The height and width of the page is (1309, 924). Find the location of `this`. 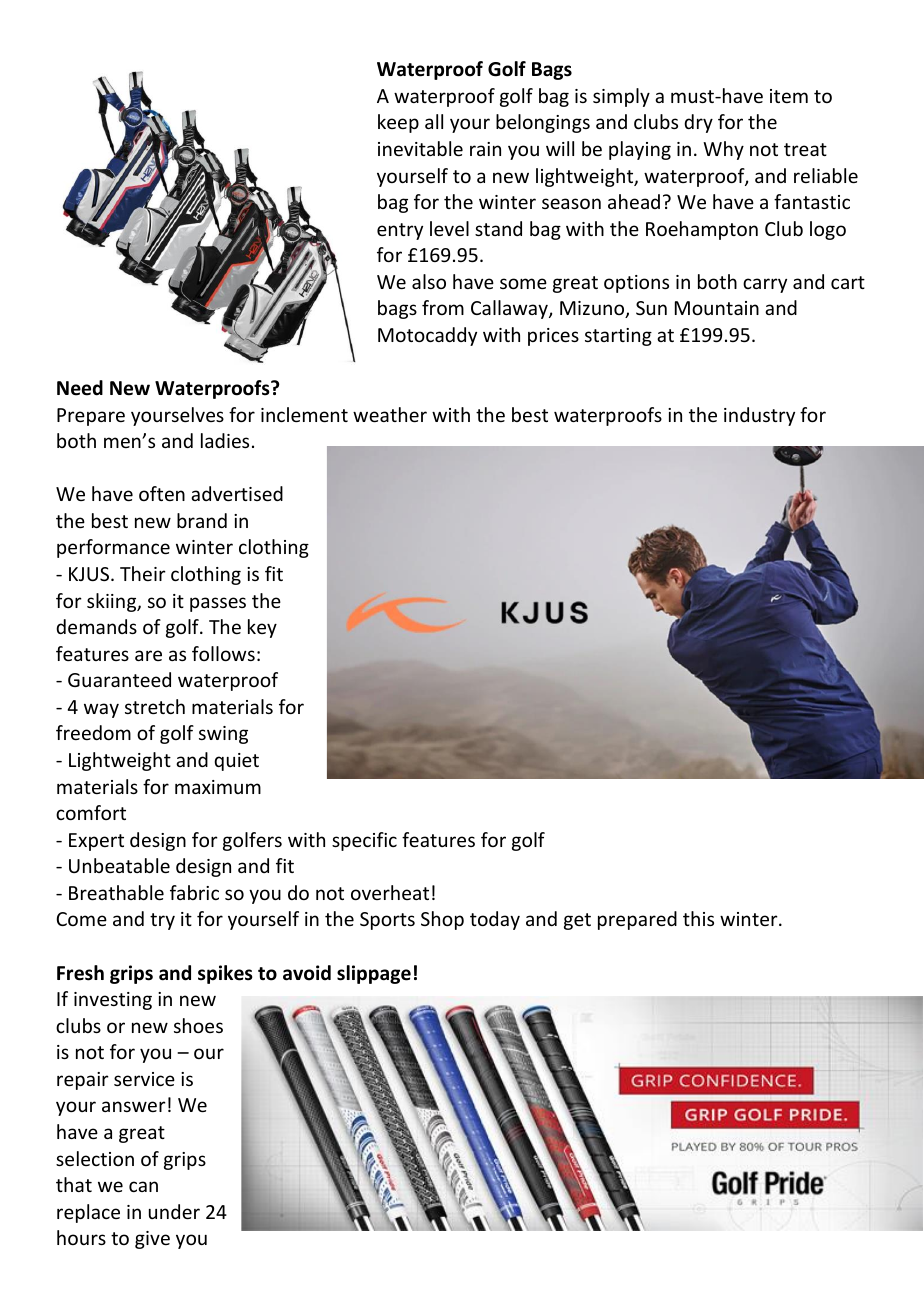

this is located at coordinates (698, 918).
